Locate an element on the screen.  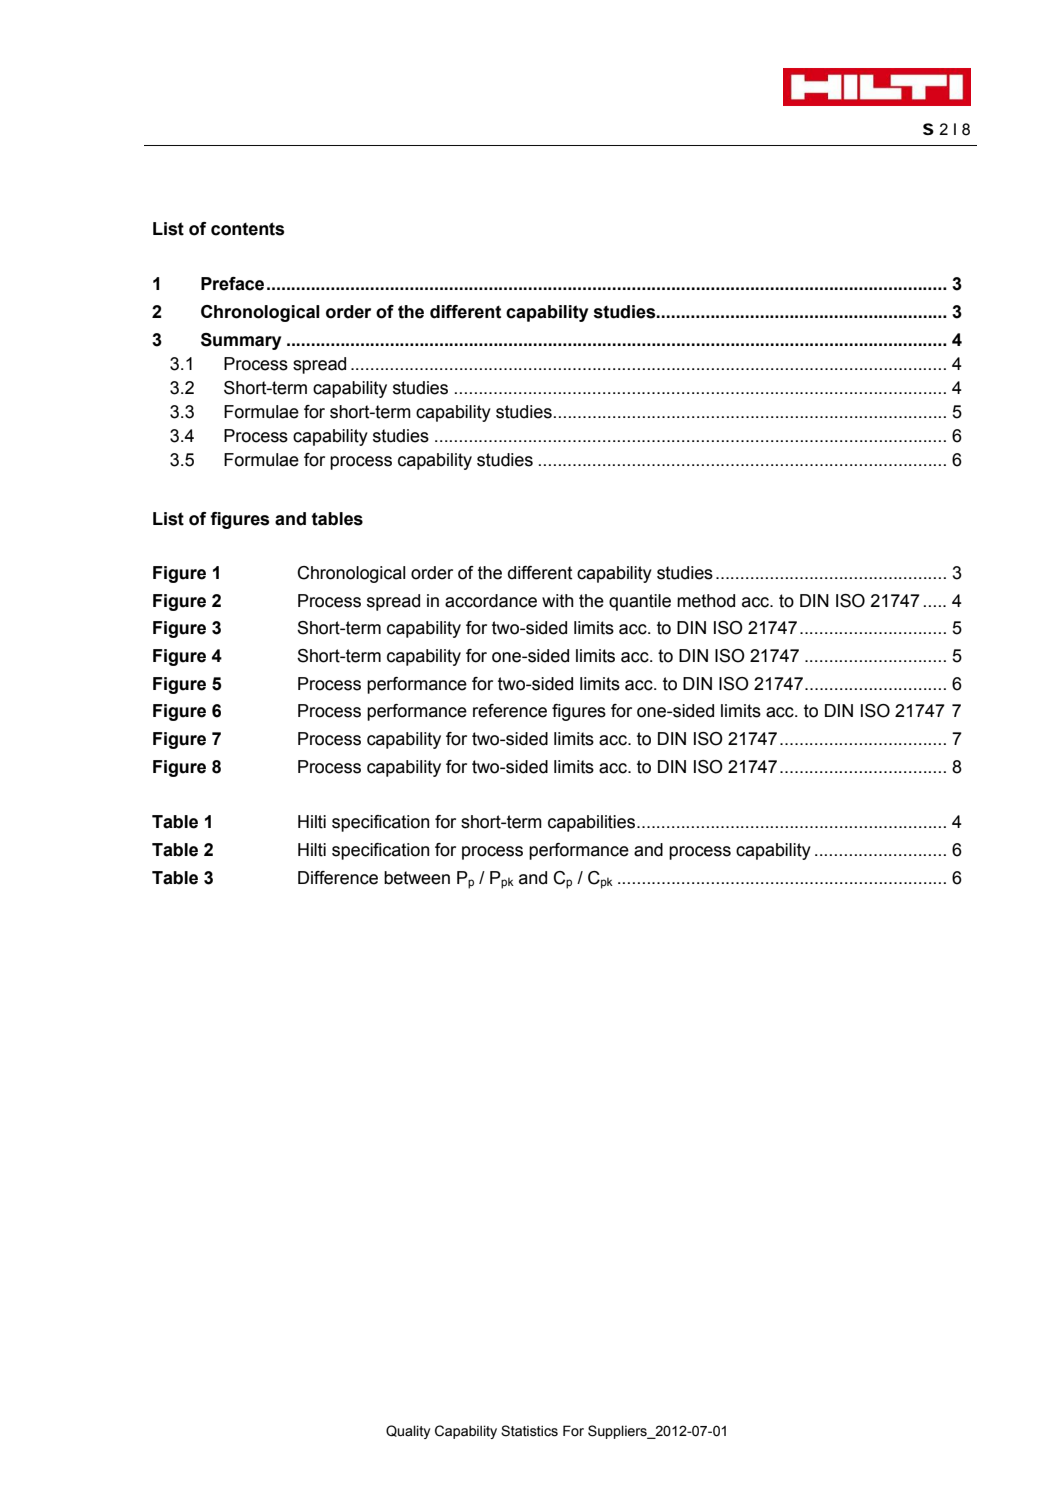
Quality is located at coordinates (408, 1432).
